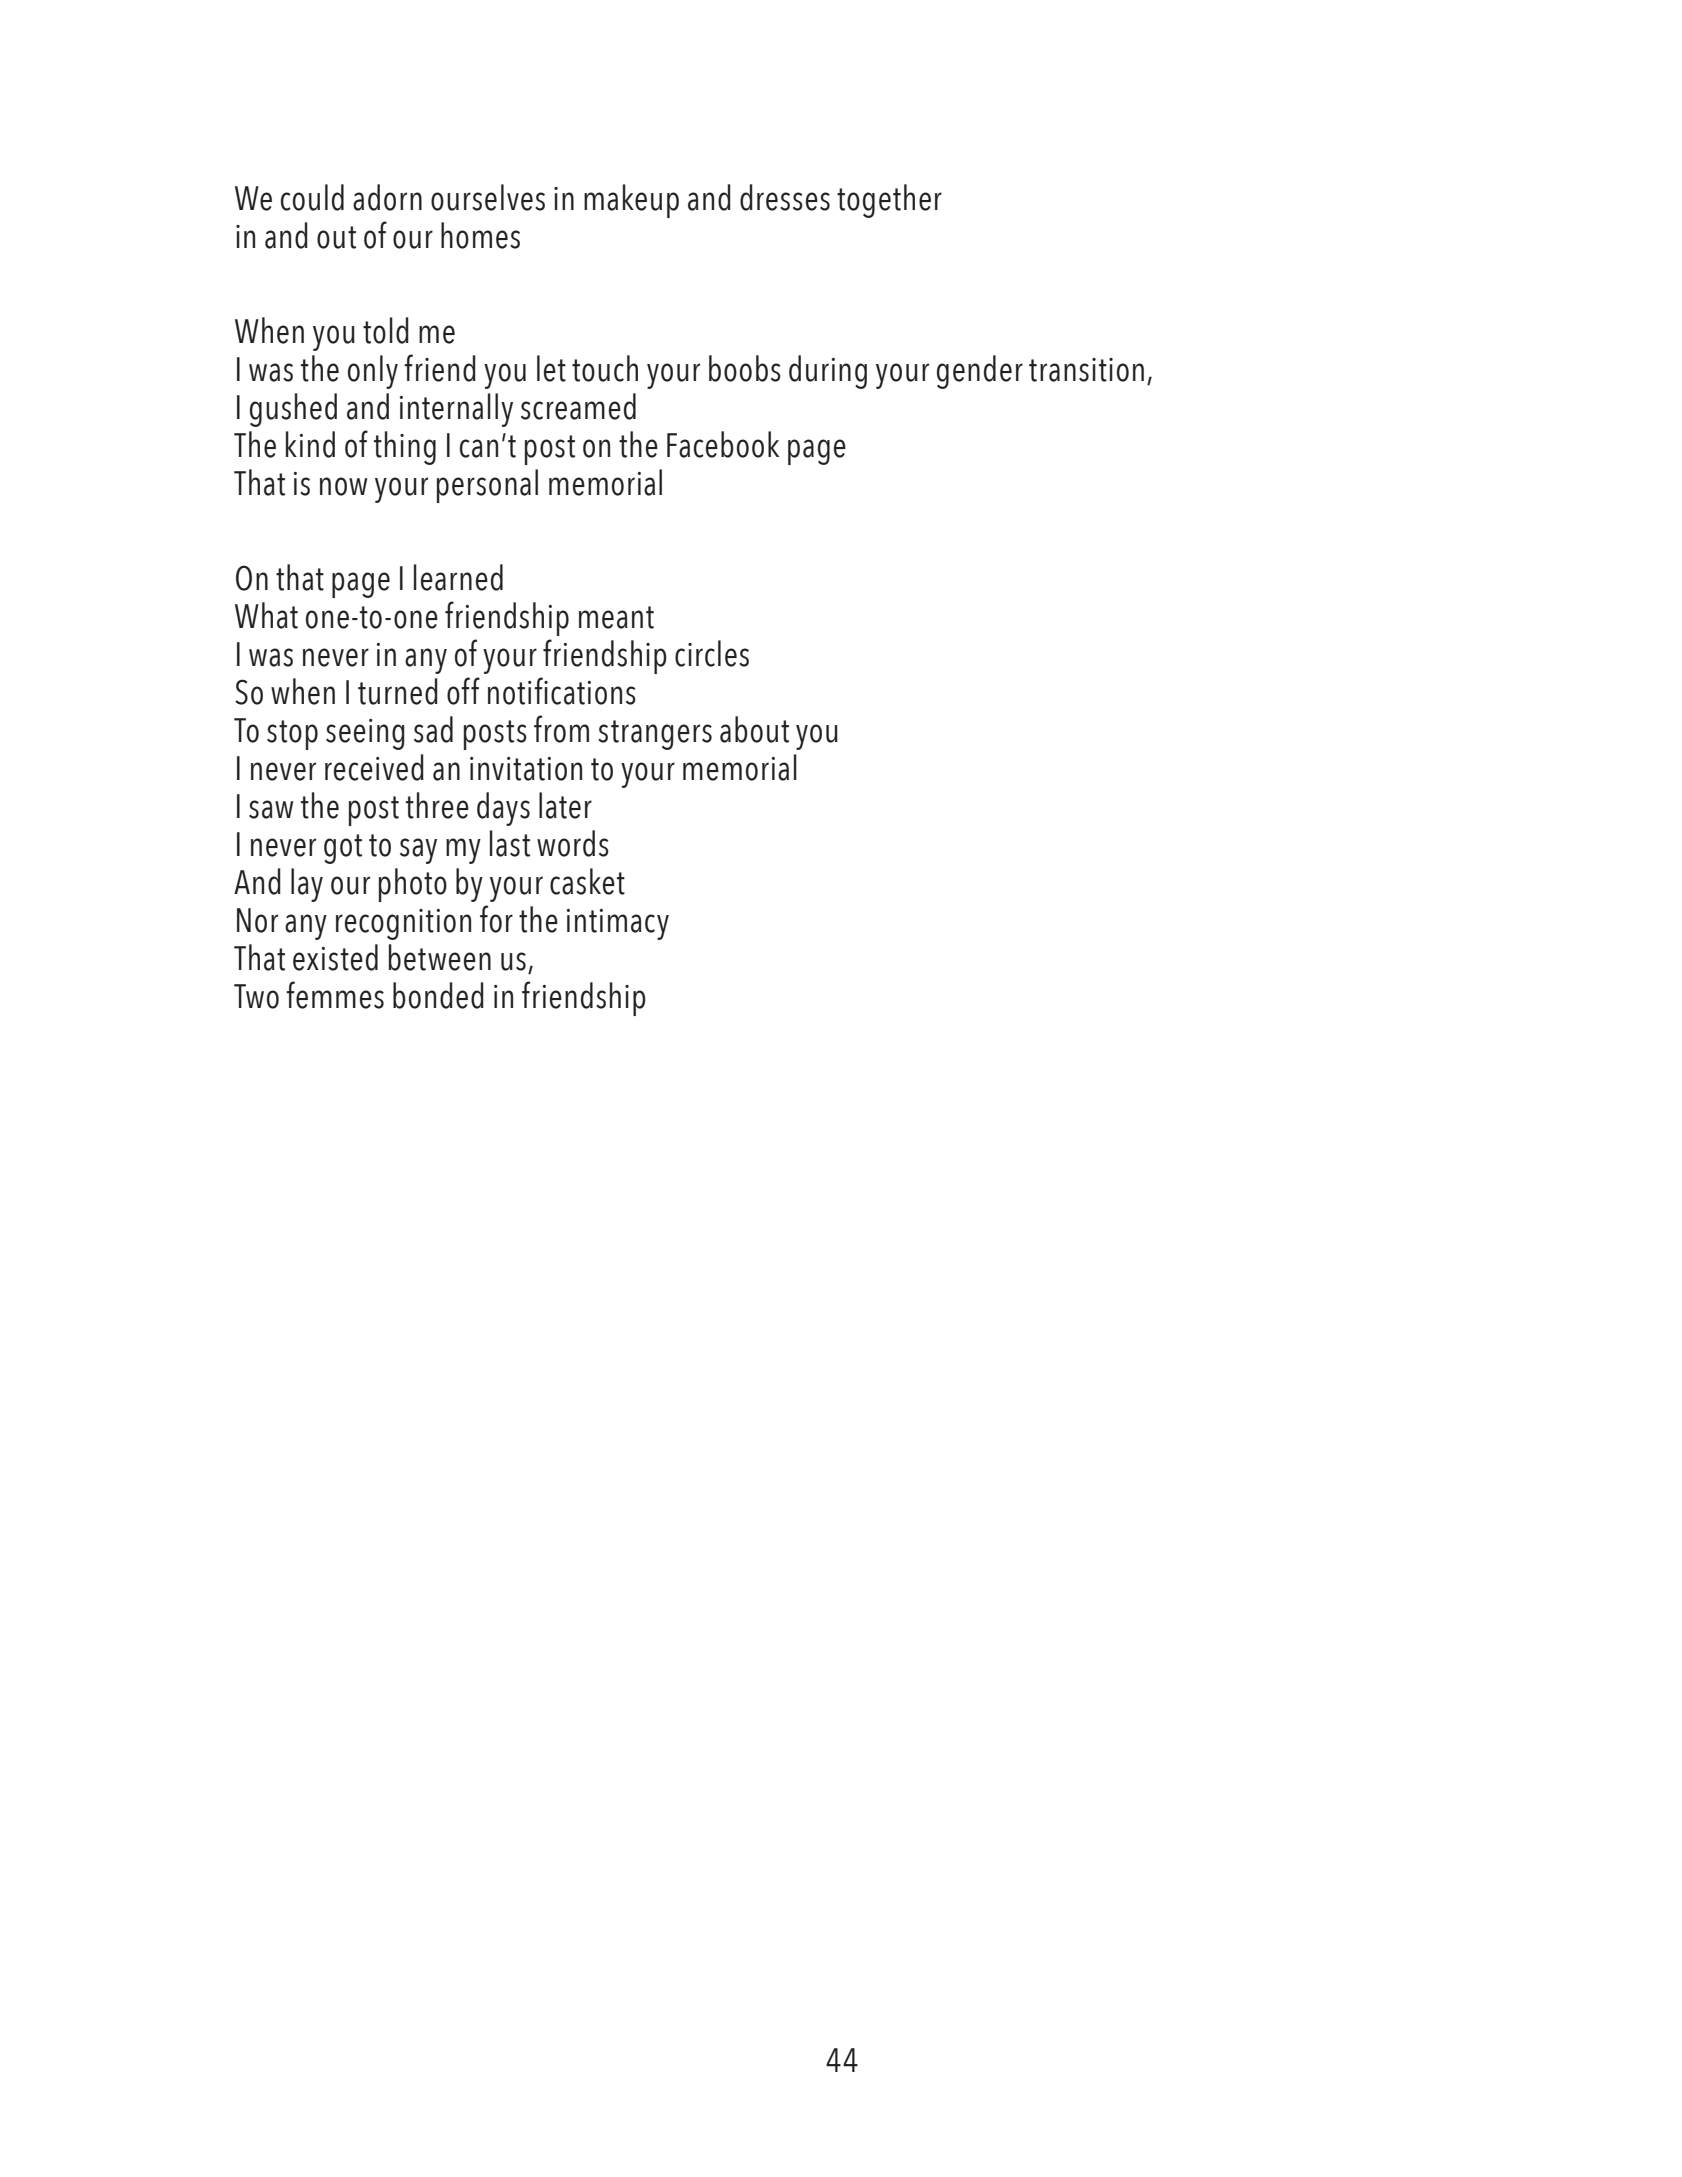 This screenshot has width=1682, height=2177. I want to click on together, so click(889, 201).
